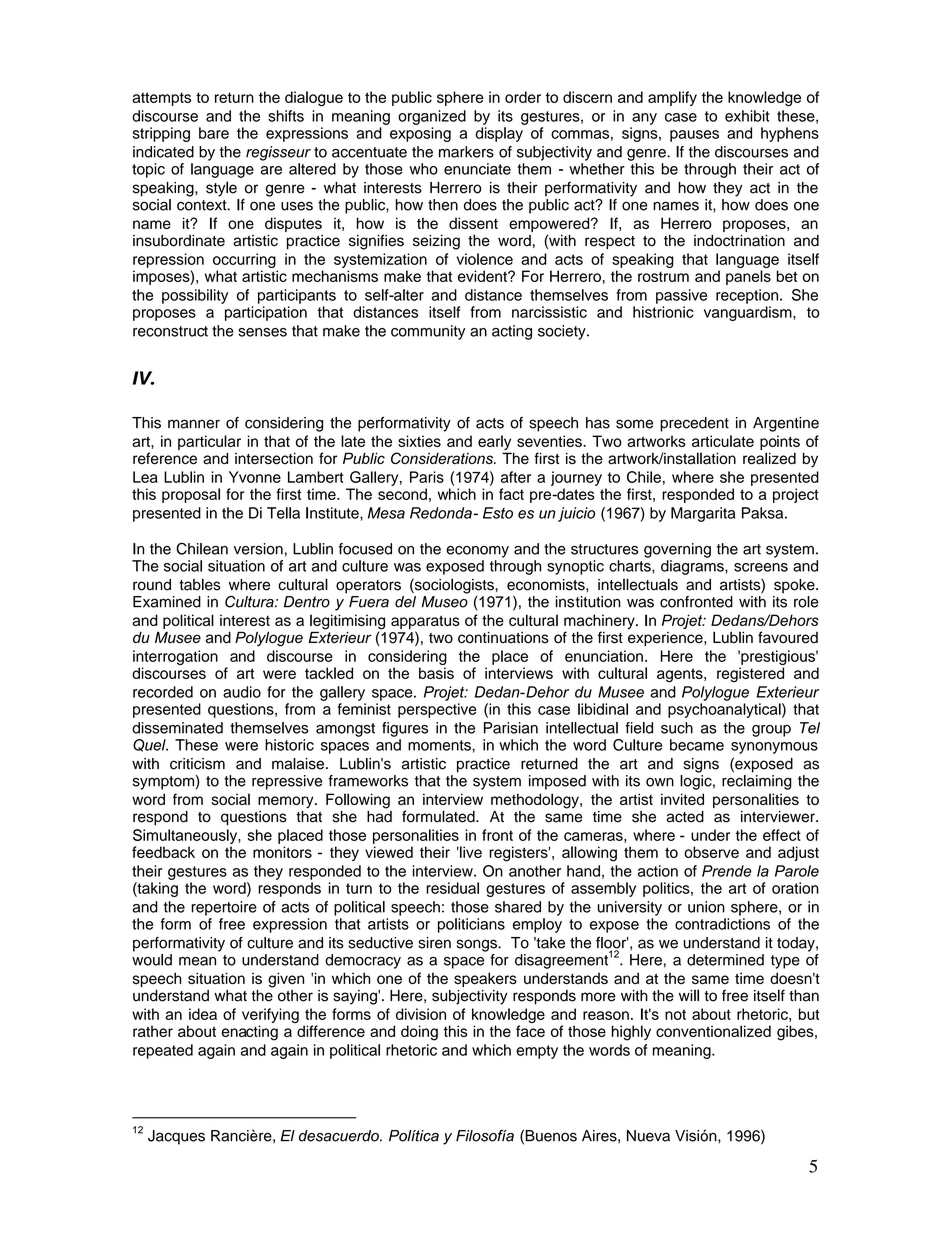 Image resolution: width=952 pixels, height=1233 pixels. I want to click on tables, so click(200, 584).
